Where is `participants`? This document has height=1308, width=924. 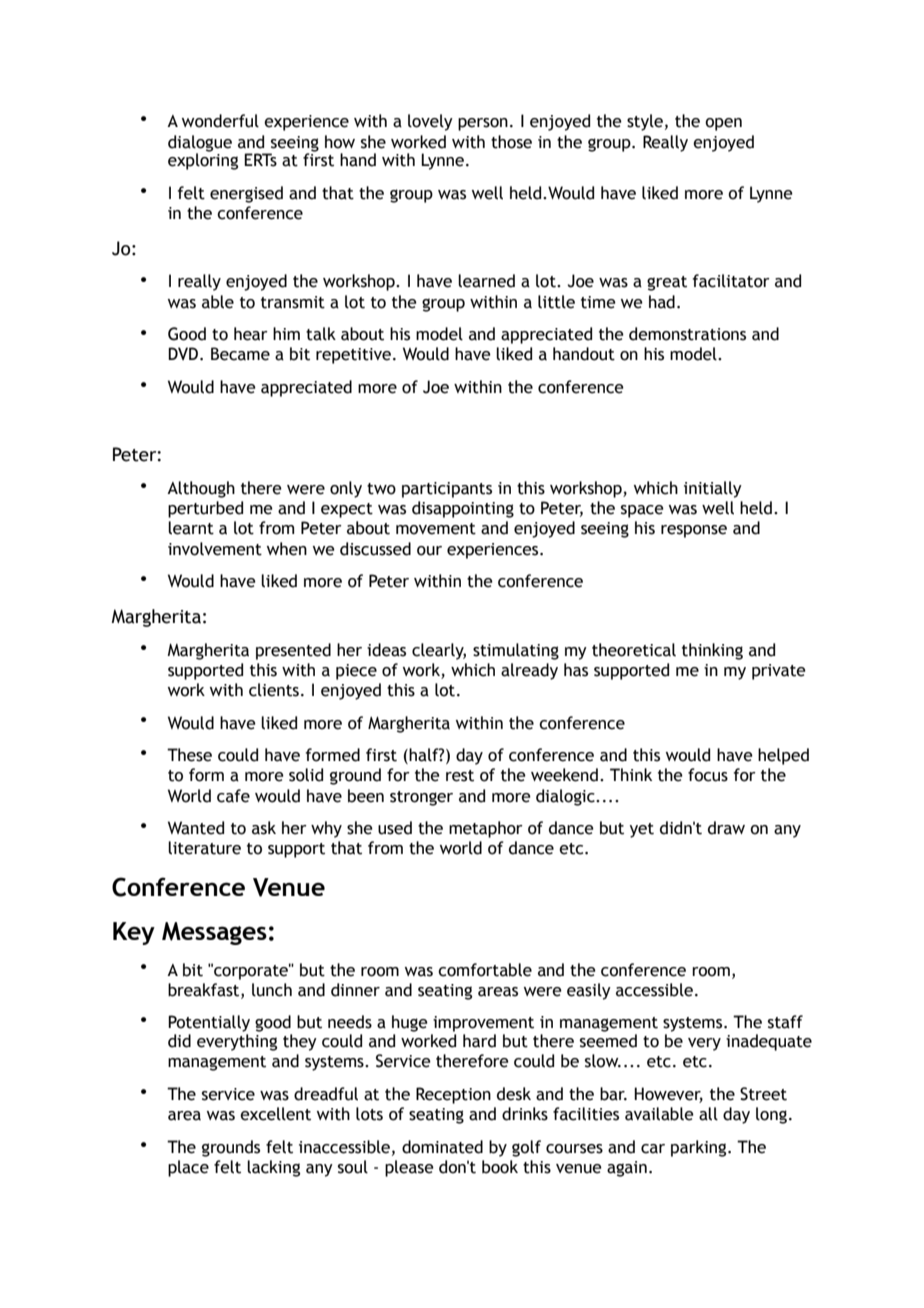 participants is located at coordinates (447, 490).
